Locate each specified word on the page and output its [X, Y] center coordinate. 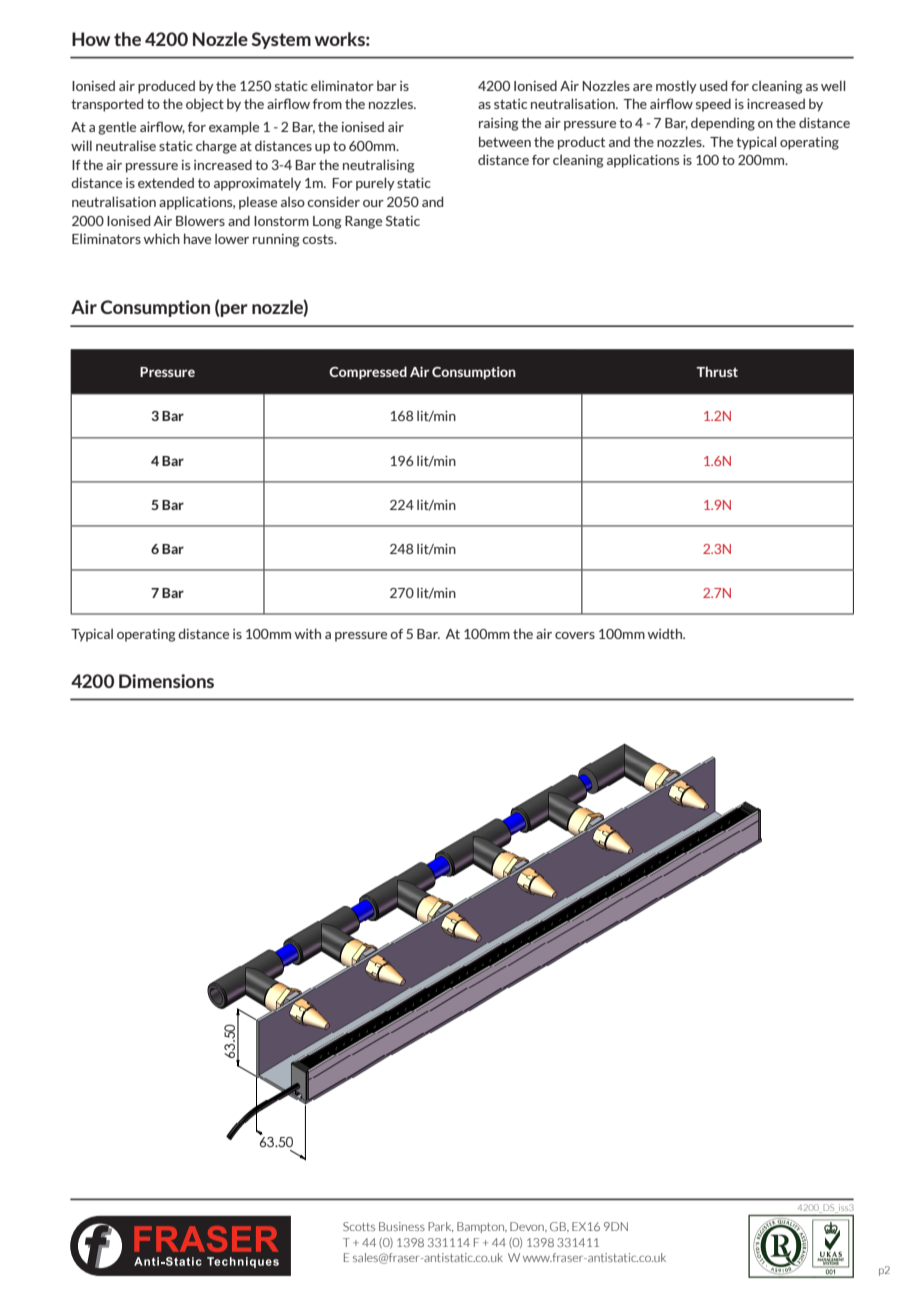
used [713, 85]
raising [499, 124]
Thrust [717, 371]
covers [575, 635]
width [666, 633]
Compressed [368, 372]
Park [440, 1227]
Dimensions [166, 681]
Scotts [359, 1226]
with [308, 633]
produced [166, 87]
